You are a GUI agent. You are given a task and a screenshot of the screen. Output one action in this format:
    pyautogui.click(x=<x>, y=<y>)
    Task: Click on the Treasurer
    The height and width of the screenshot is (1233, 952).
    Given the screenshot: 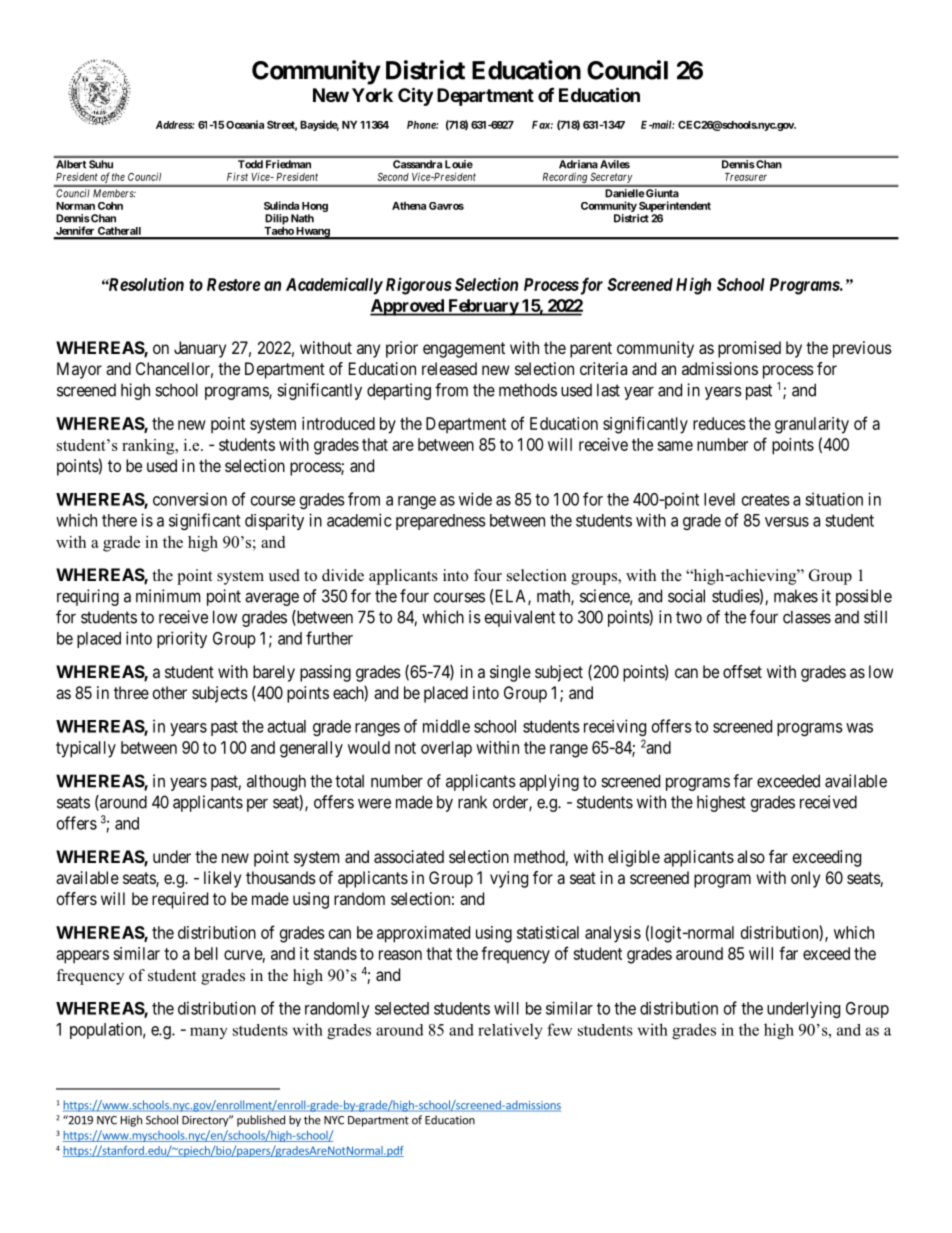 What is the action you would take?
    pyautogui.click(x=746, y=177)
